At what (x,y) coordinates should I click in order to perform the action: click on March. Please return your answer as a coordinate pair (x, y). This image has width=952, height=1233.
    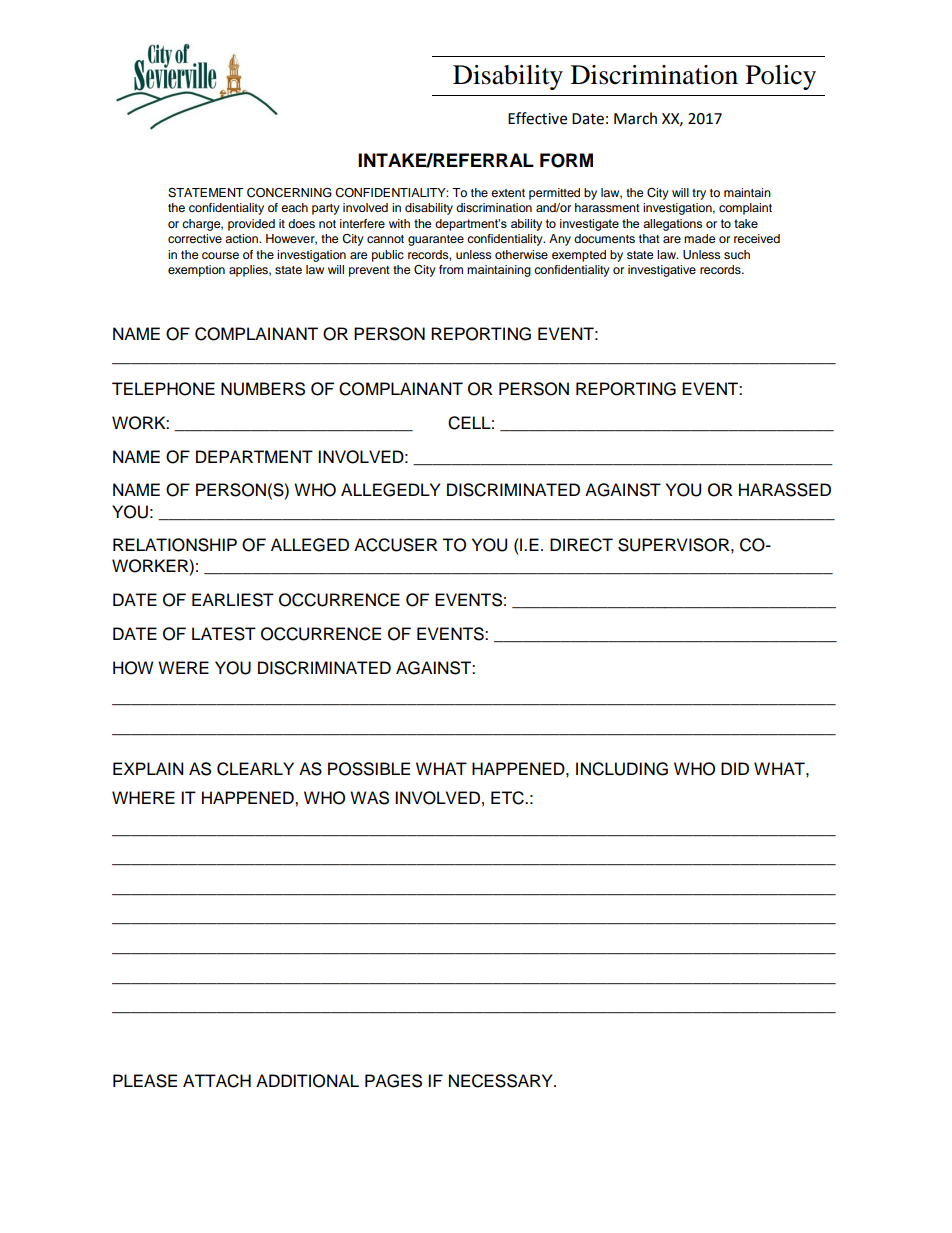
    Looking at the image, I should click on (635, 118).
